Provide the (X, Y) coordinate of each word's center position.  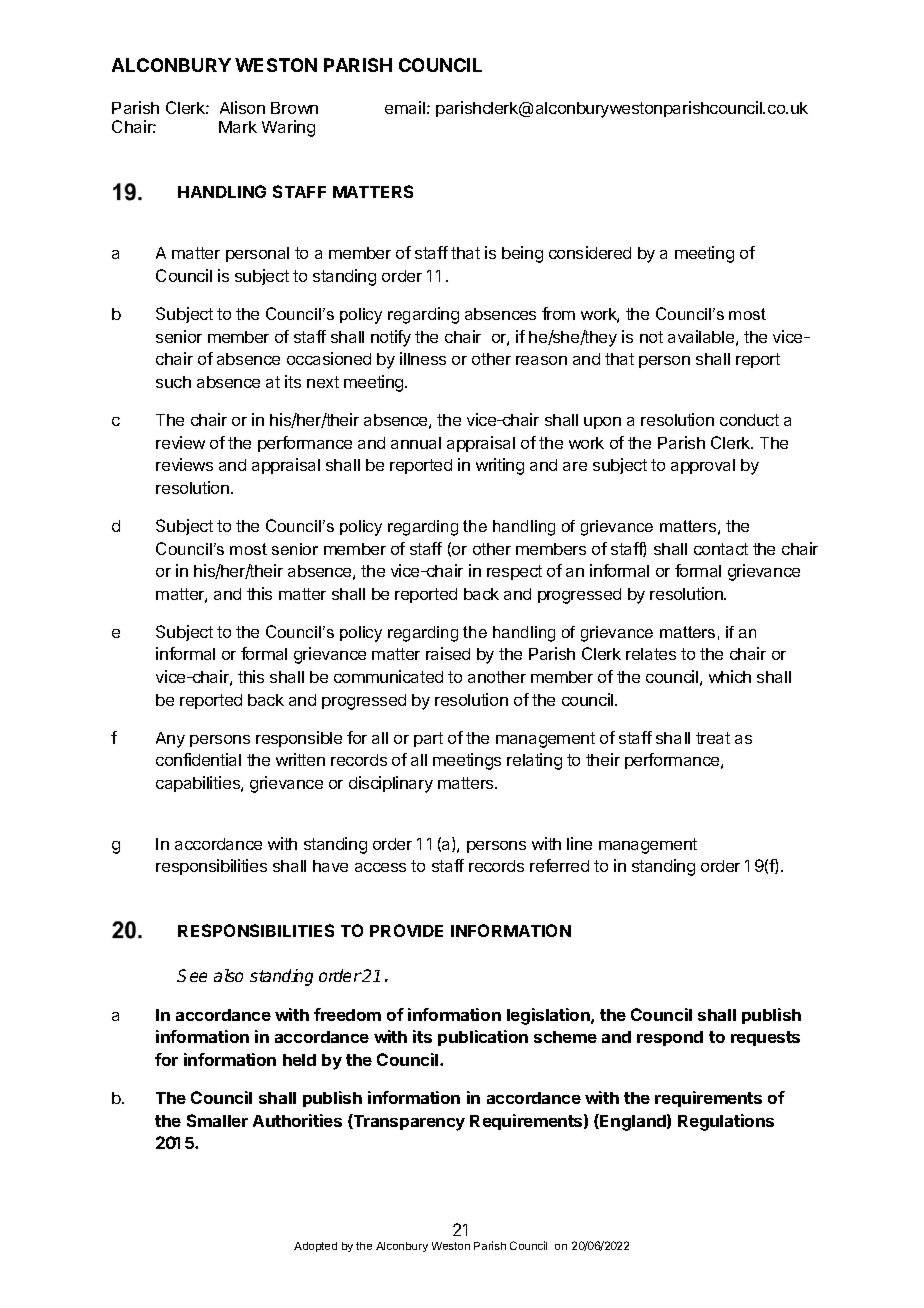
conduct (749, 420)
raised (448, 653)
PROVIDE (406, 930)
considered (590, 252)
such (173, 382)
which (730, 676)
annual (416, 443)
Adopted (315, 1247)
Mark (238, 127)
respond (670, 1038)
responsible (299, 739)
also (228, 975)
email (405, 107)
